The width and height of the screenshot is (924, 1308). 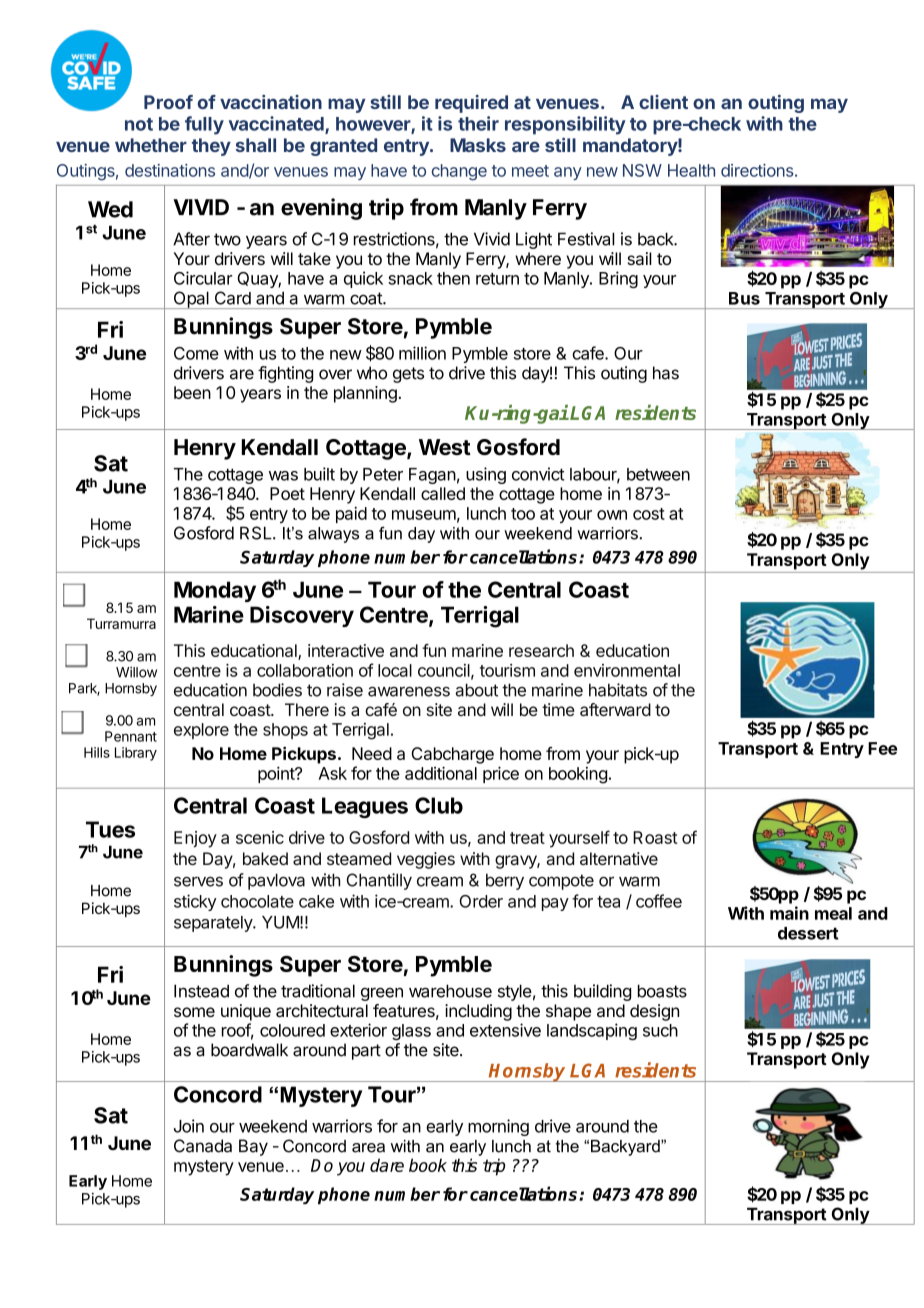 I want to click on their, so click(x=478, y=123).
